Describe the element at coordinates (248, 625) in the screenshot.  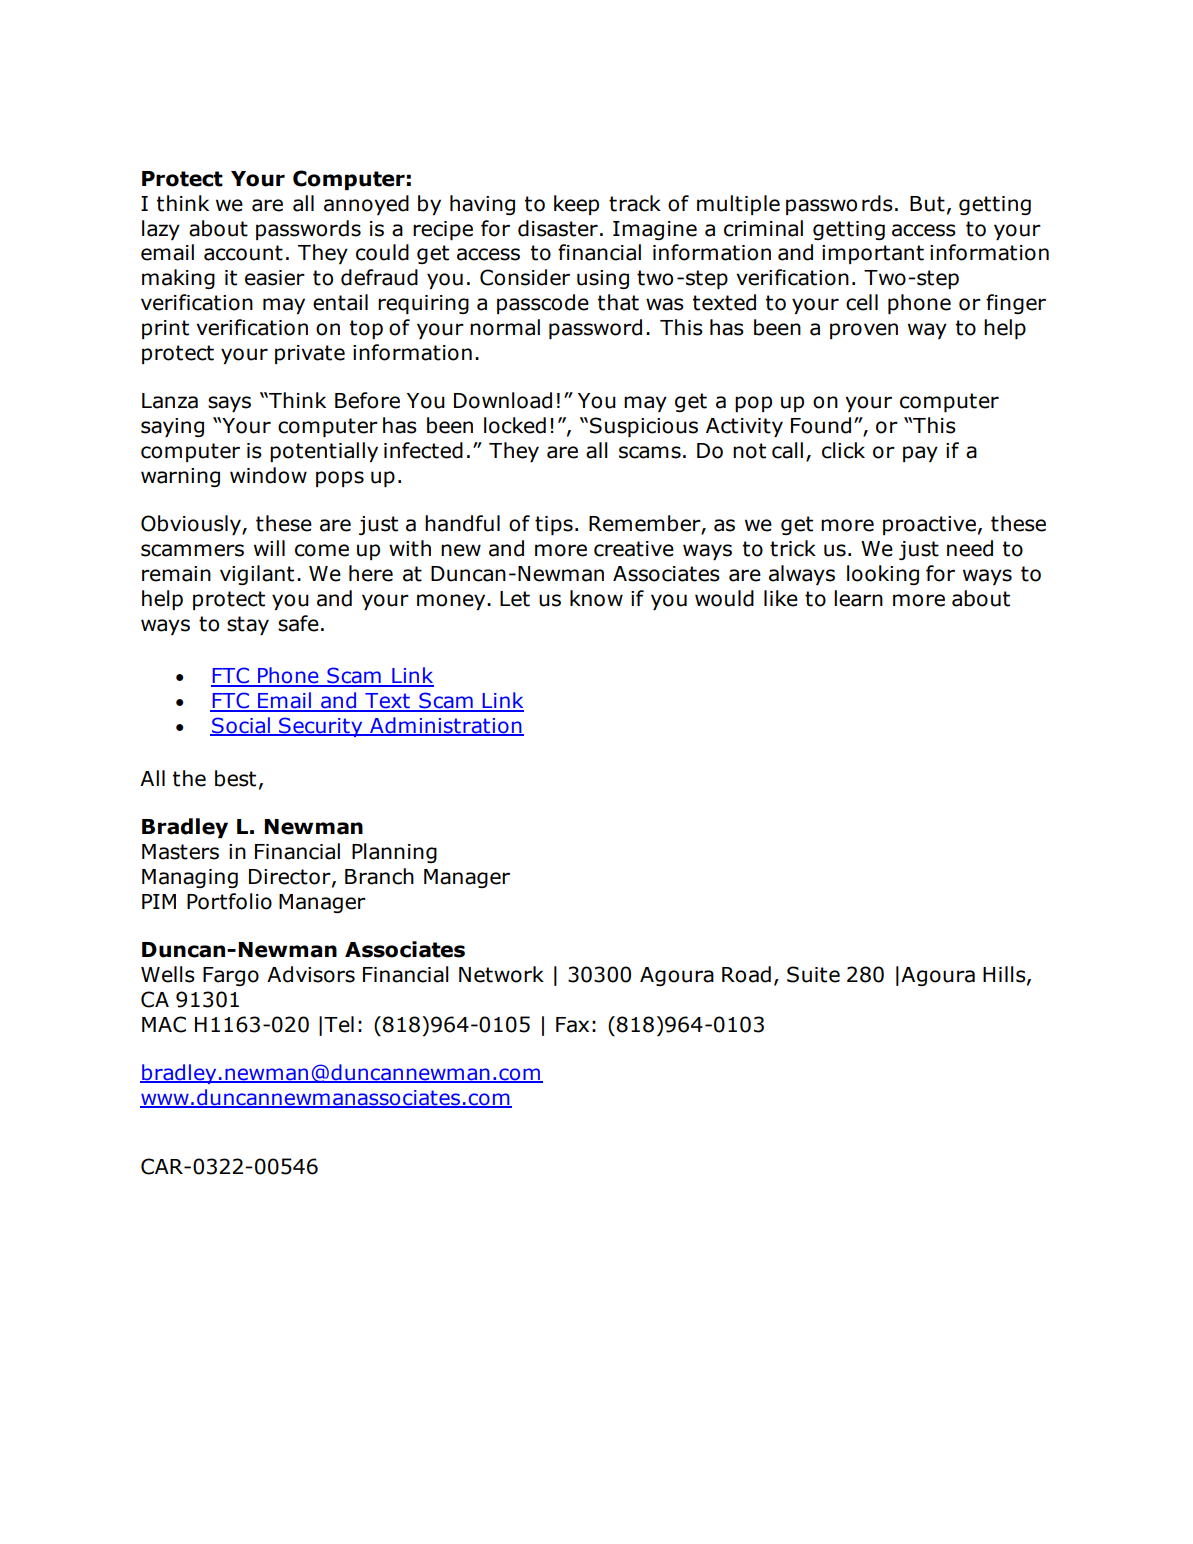
I see `stay` at that location.
